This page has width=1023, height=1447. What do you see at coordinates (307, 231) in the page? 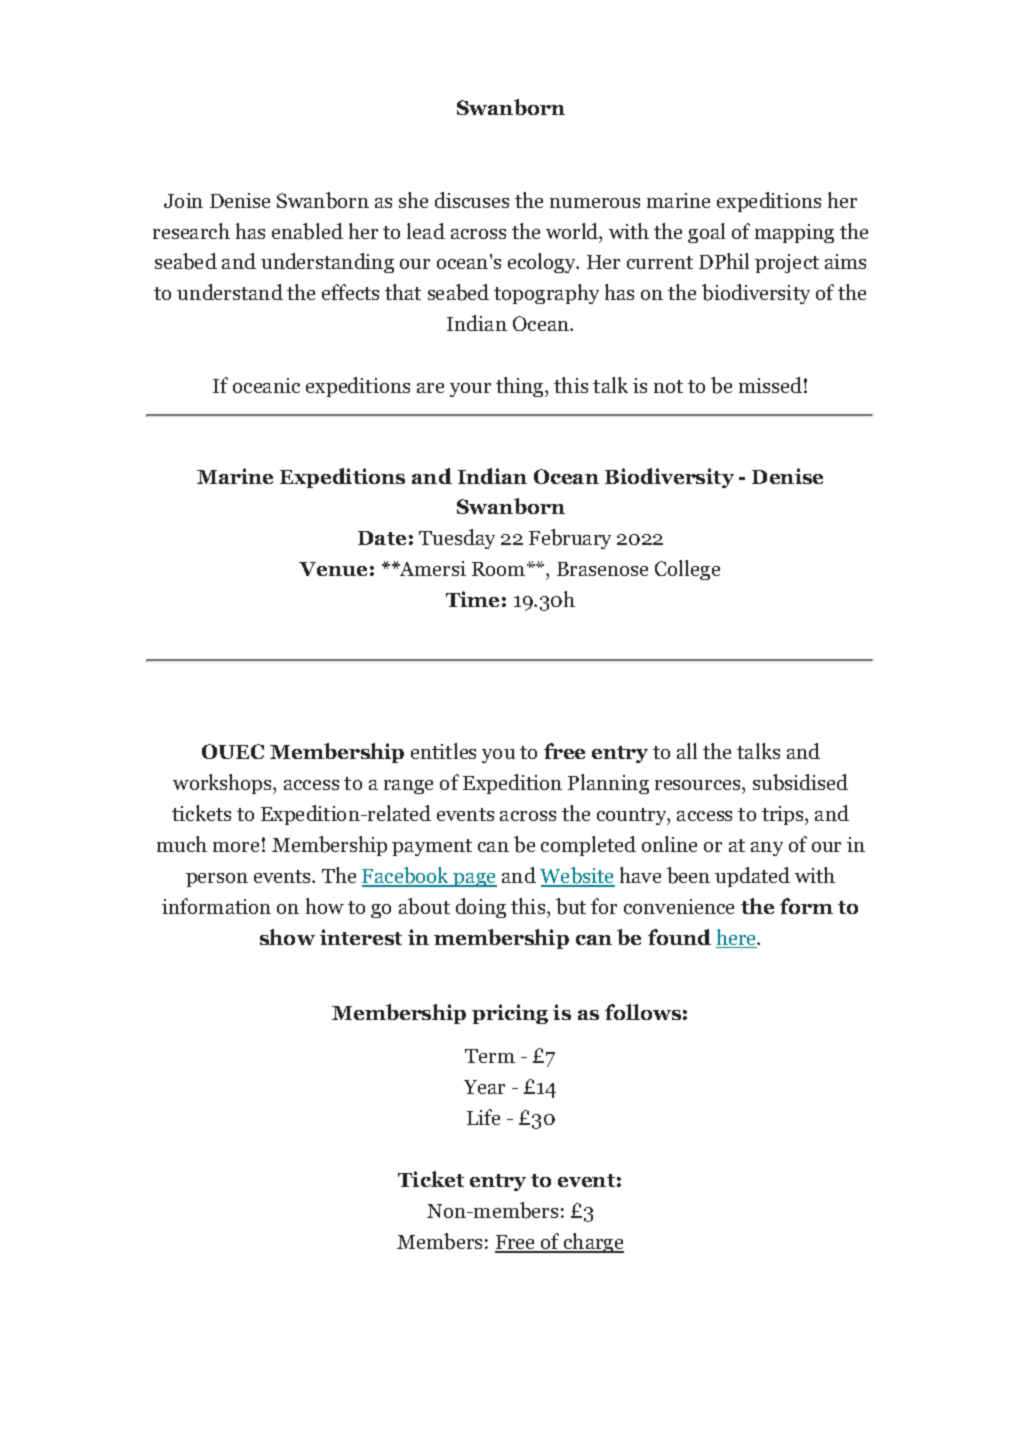
I see `enabled` at bounding box center [307, 231].
